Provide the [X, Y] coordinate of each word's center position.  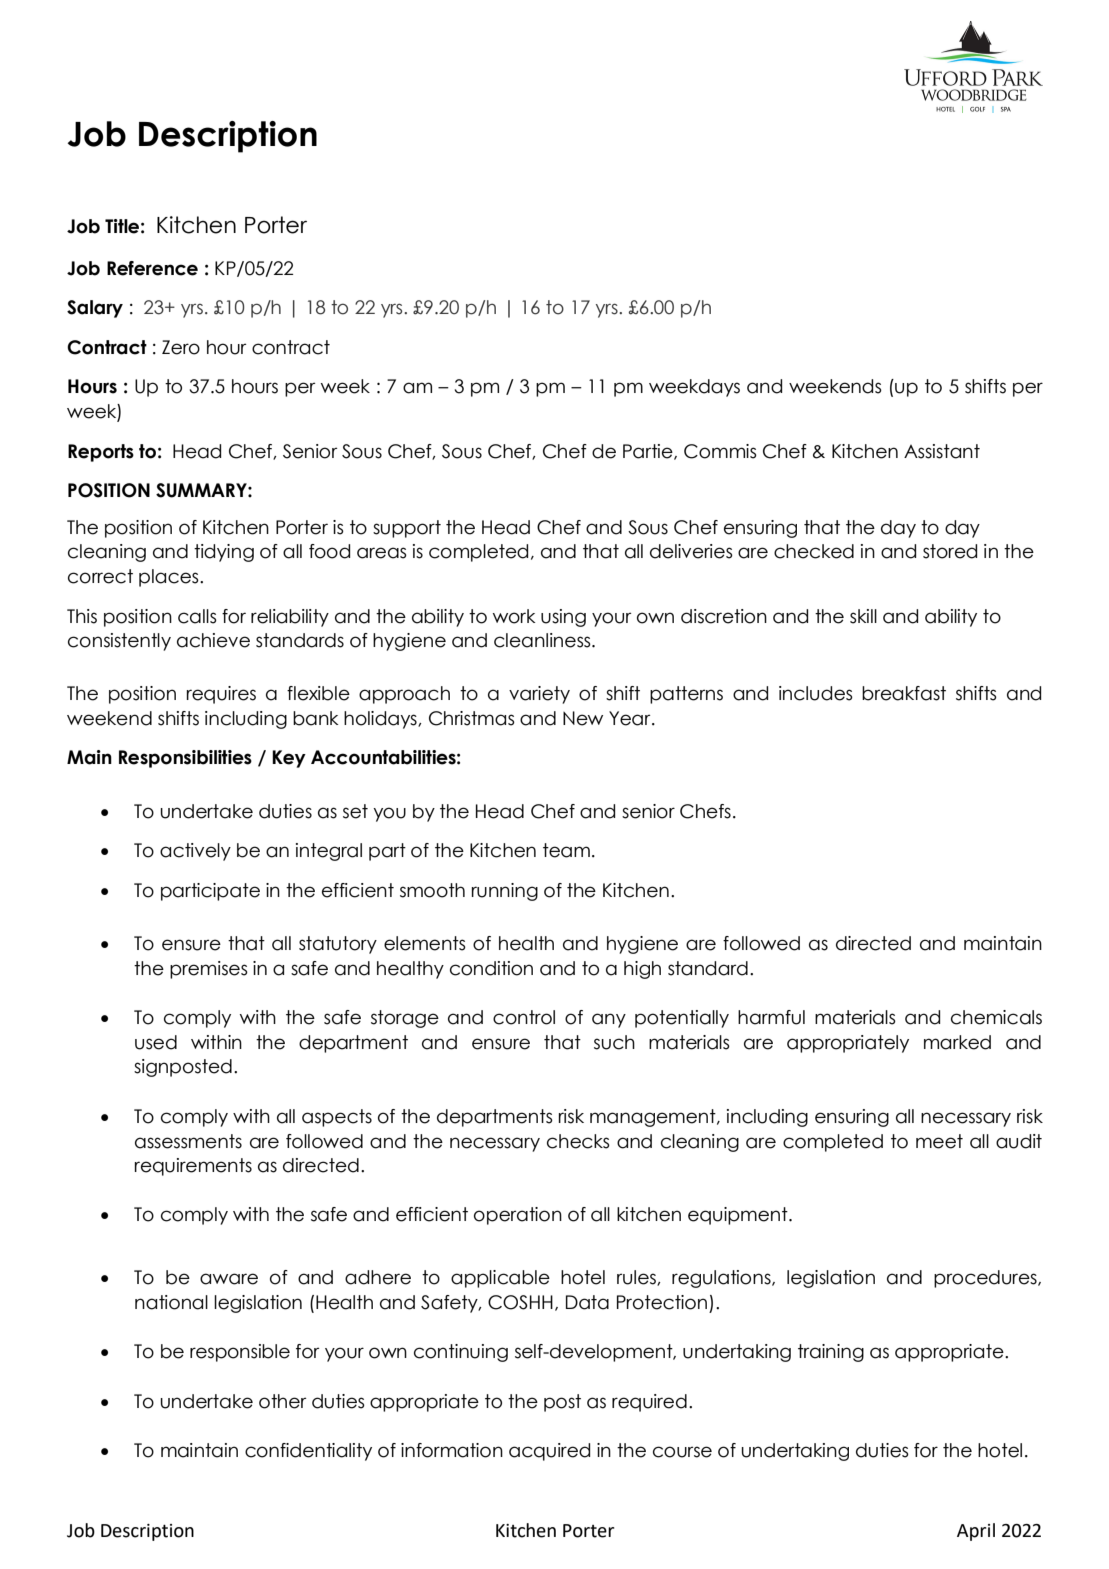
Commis [720, 451]
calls [197, 616]
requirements [193, 1167]
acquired [549, 1452]
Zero [181, 347]
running [505, 892]
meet [939, 1141]
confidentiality [308, 1452]
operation [518, 1216]
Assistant [942, 451]
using [563, 618]
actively [195, 852]
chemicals [996, 1017]
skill [863, 616]
